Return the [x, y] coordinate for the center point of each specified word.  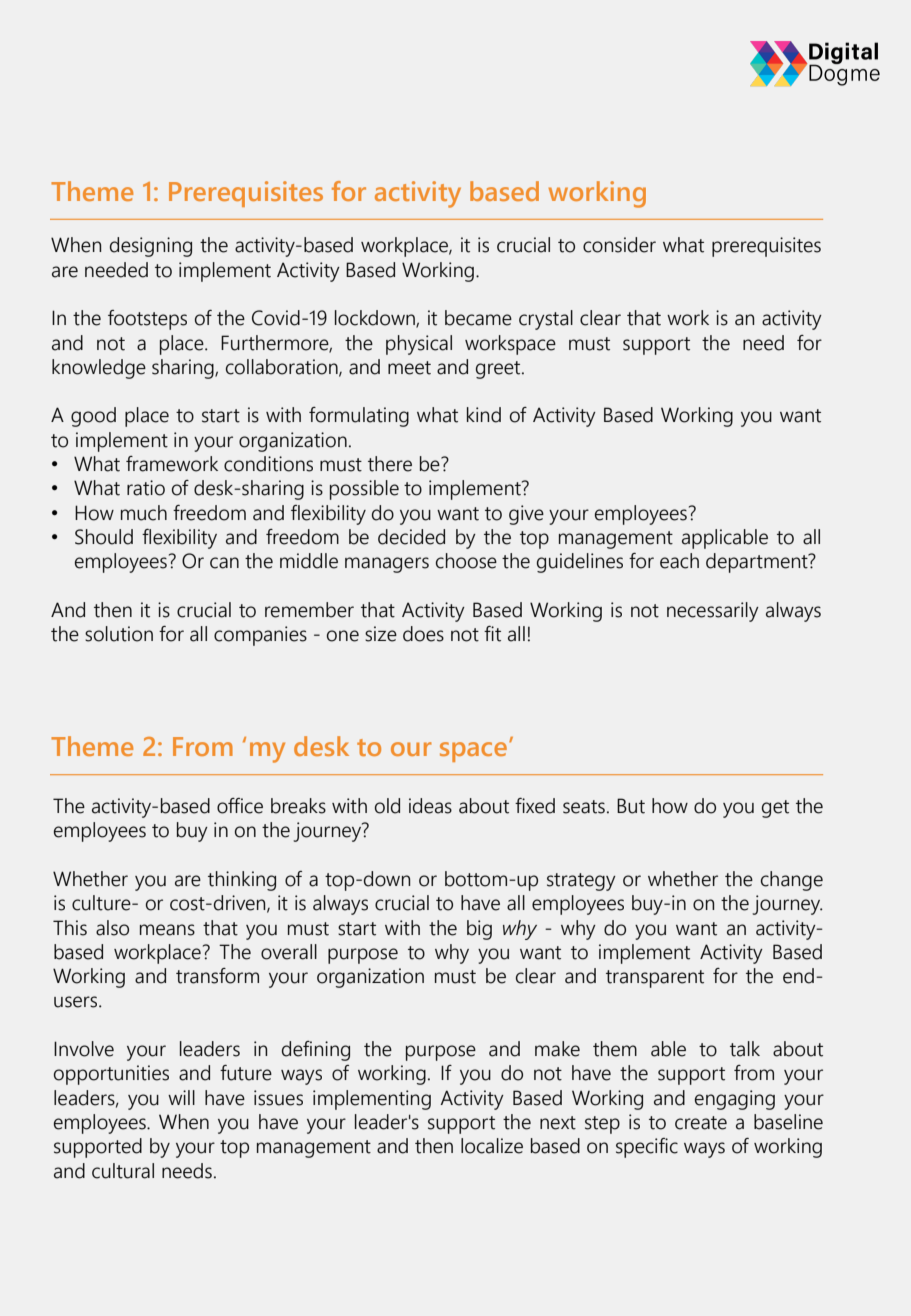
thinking [242, 881]
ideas [430, 806]
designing [151, 247]
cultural [123, 1171]
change [792, 881]
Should [104, 537]
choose [466, 561]
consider [619, 245]
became [478, 318]
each [679, 561]
